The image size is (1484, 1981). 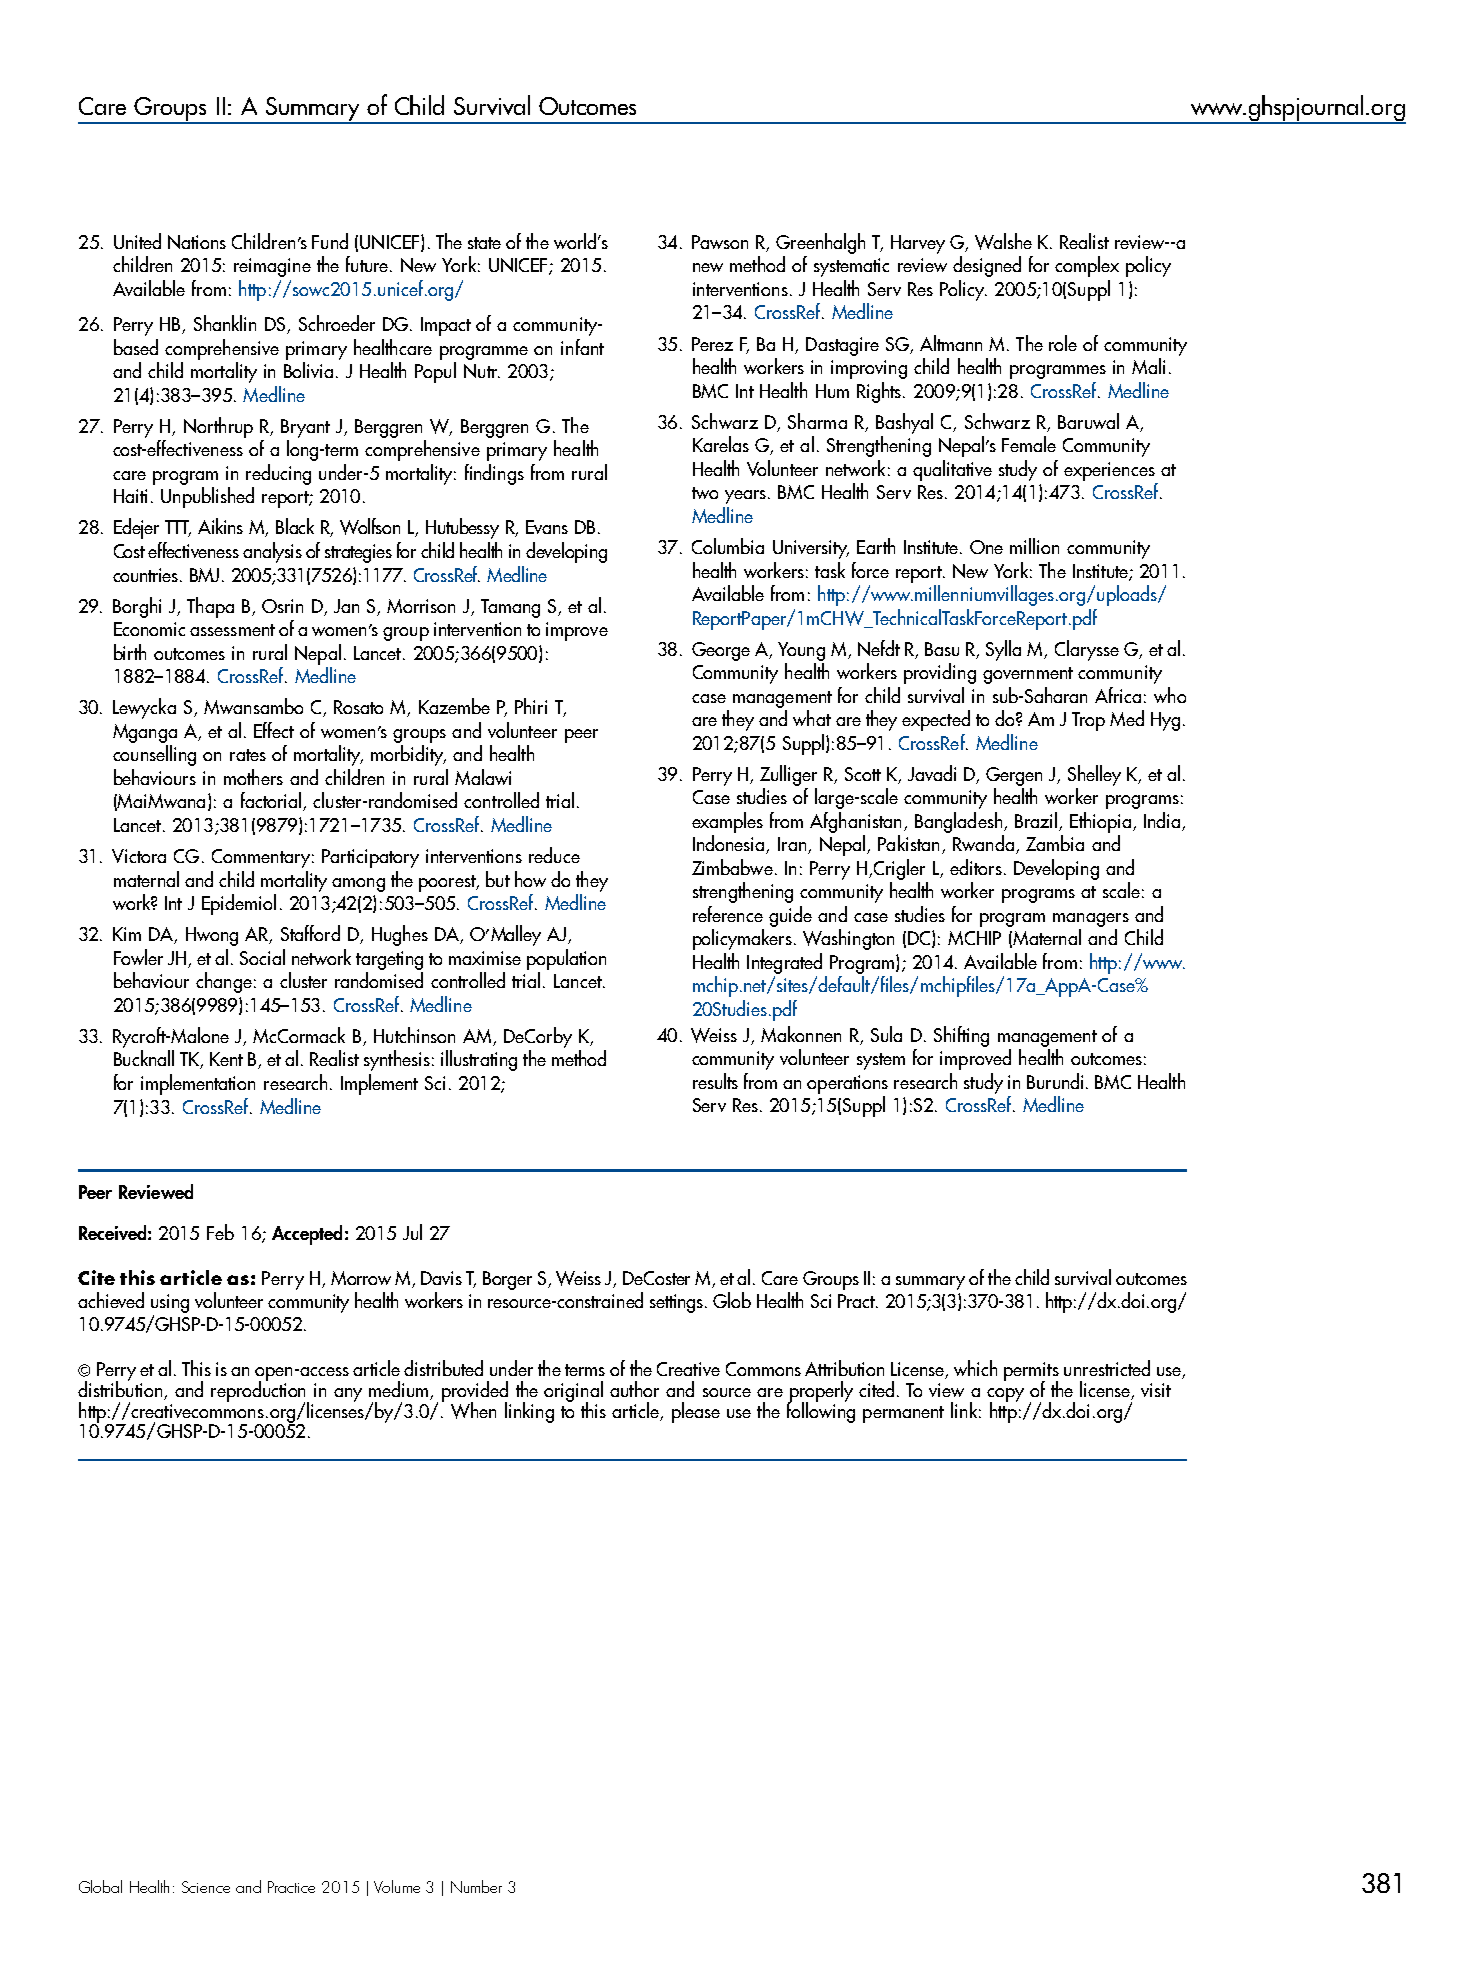 I want to click on Science, so click(x=206, y=1887).
